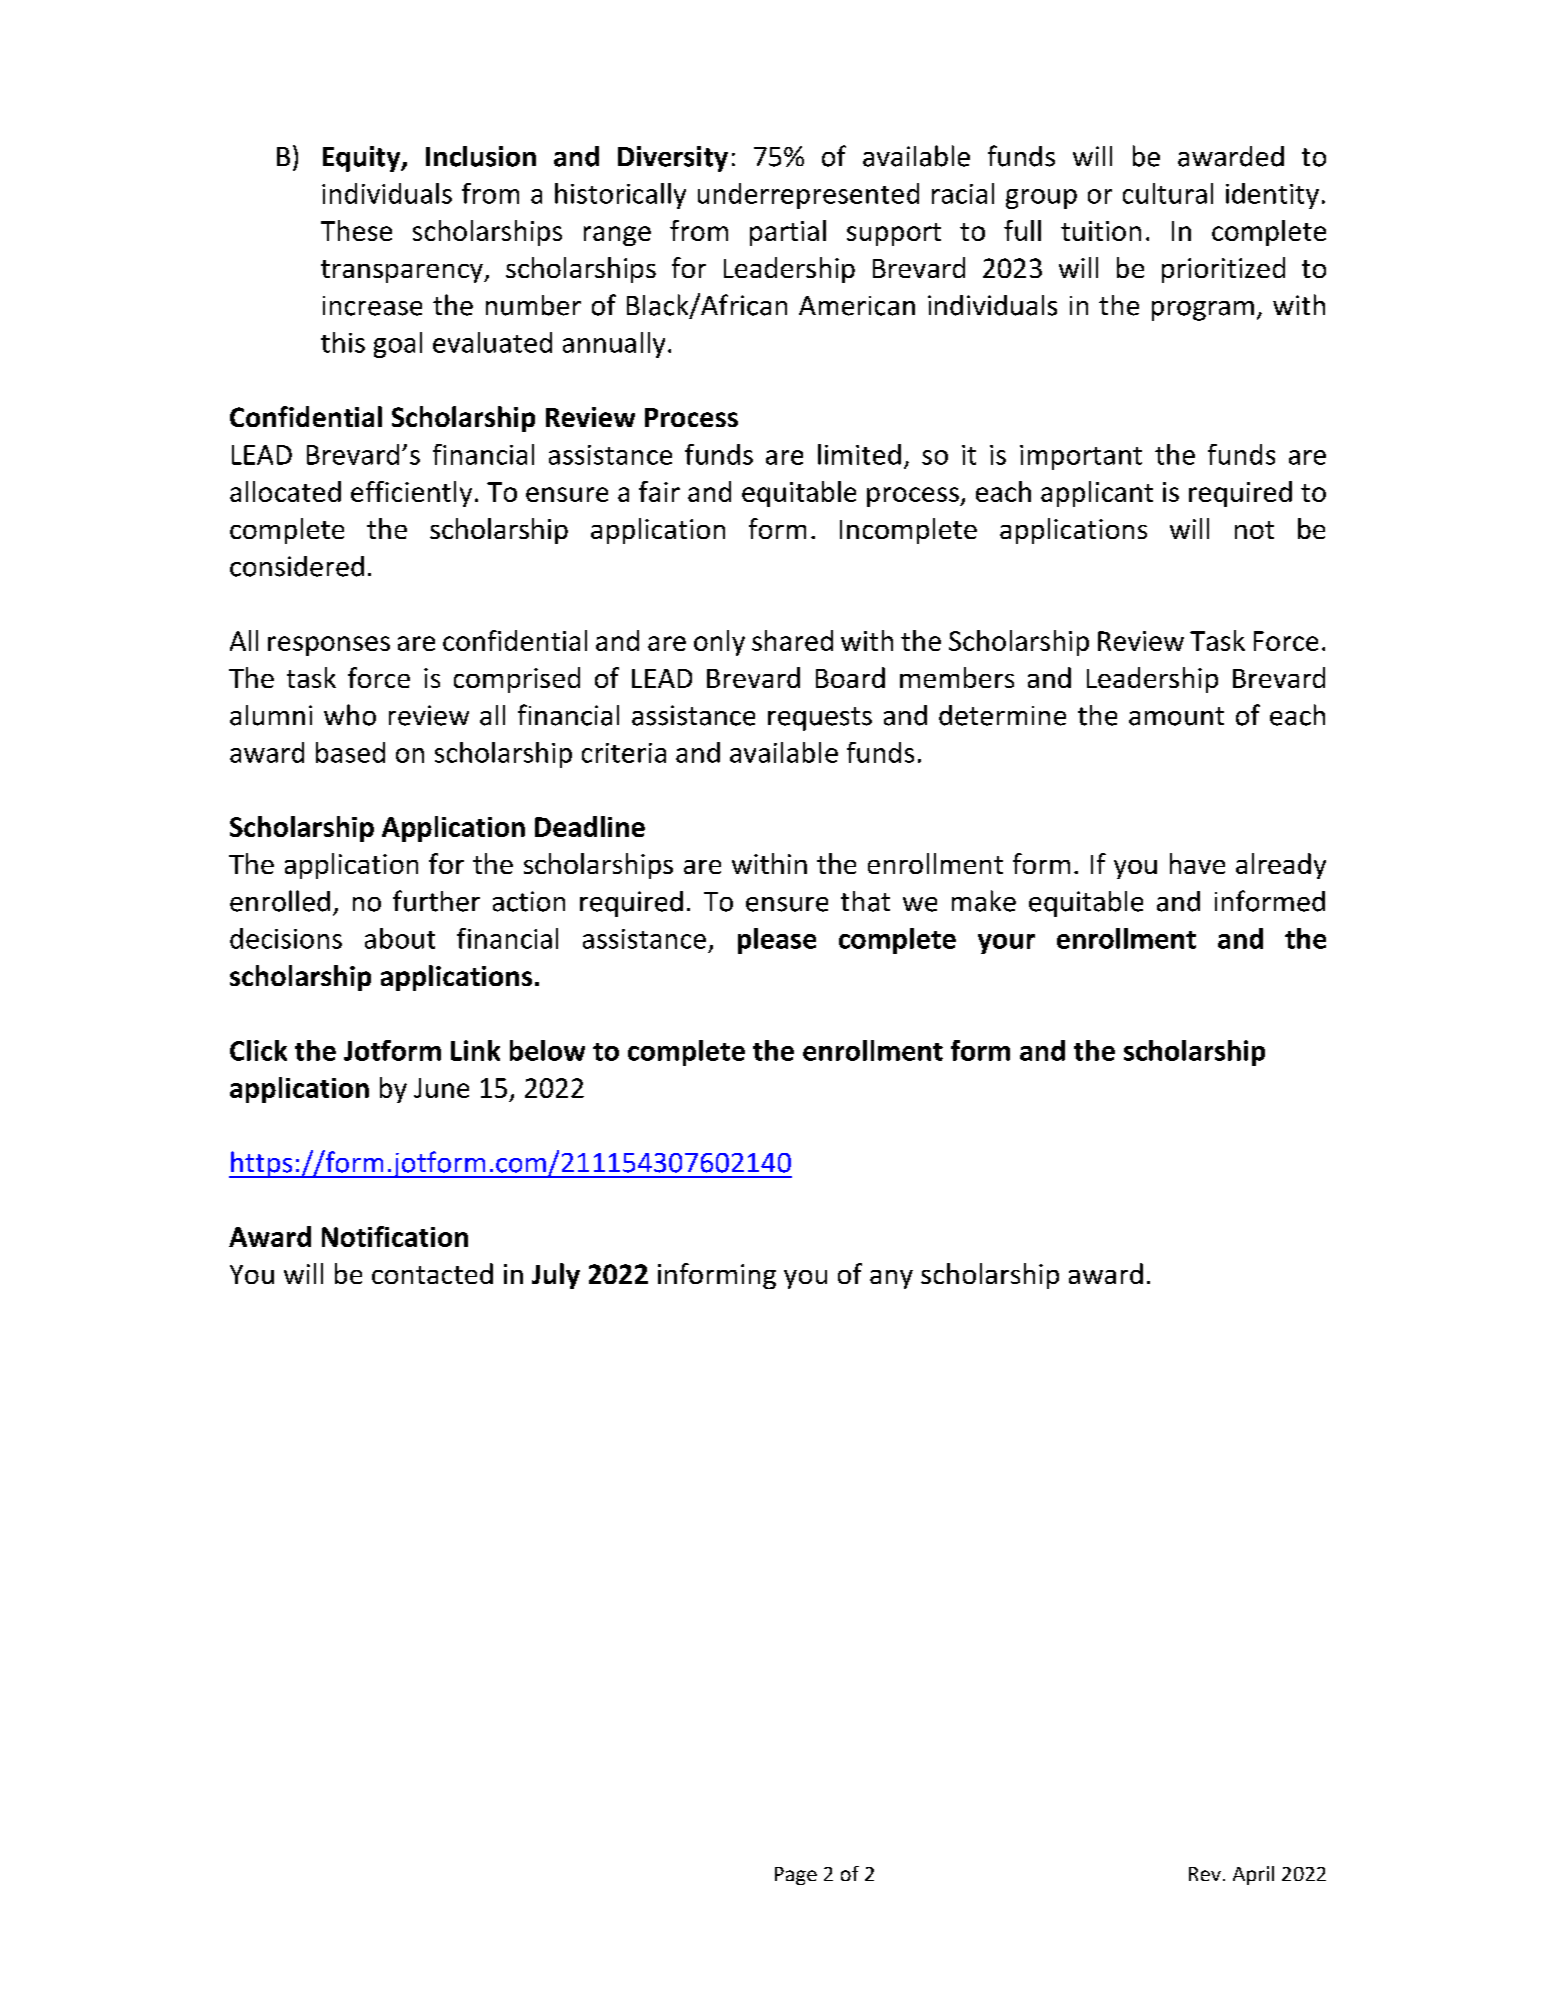 The image size is (1556, 2014). Describe the element at coordinates (796, 1876) in the screenshot. I see `Page` at that location.
